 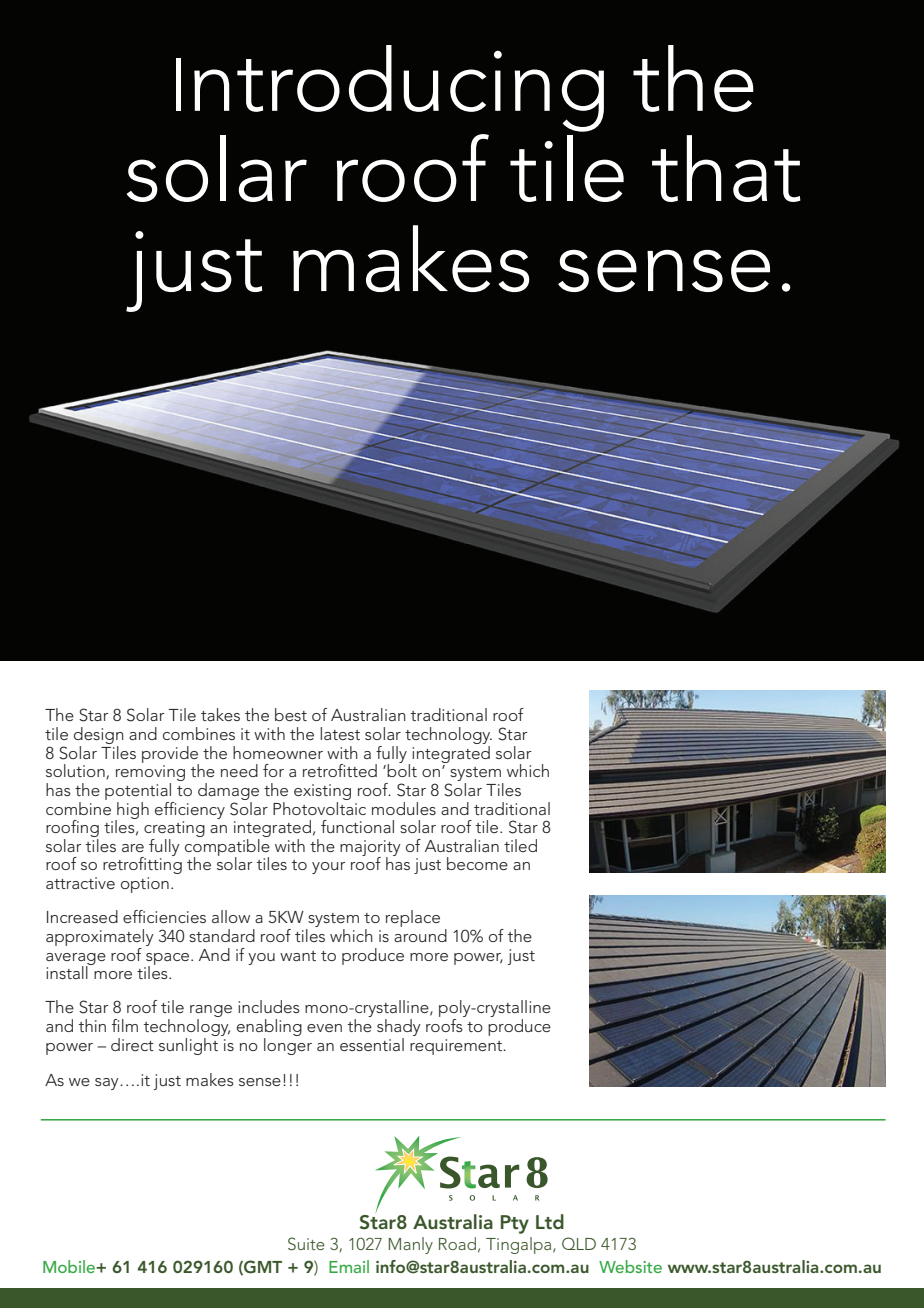 What do you see at coordinates (477, 863) in the screenshot?
I see `become` at bounding box center [477, 863].
